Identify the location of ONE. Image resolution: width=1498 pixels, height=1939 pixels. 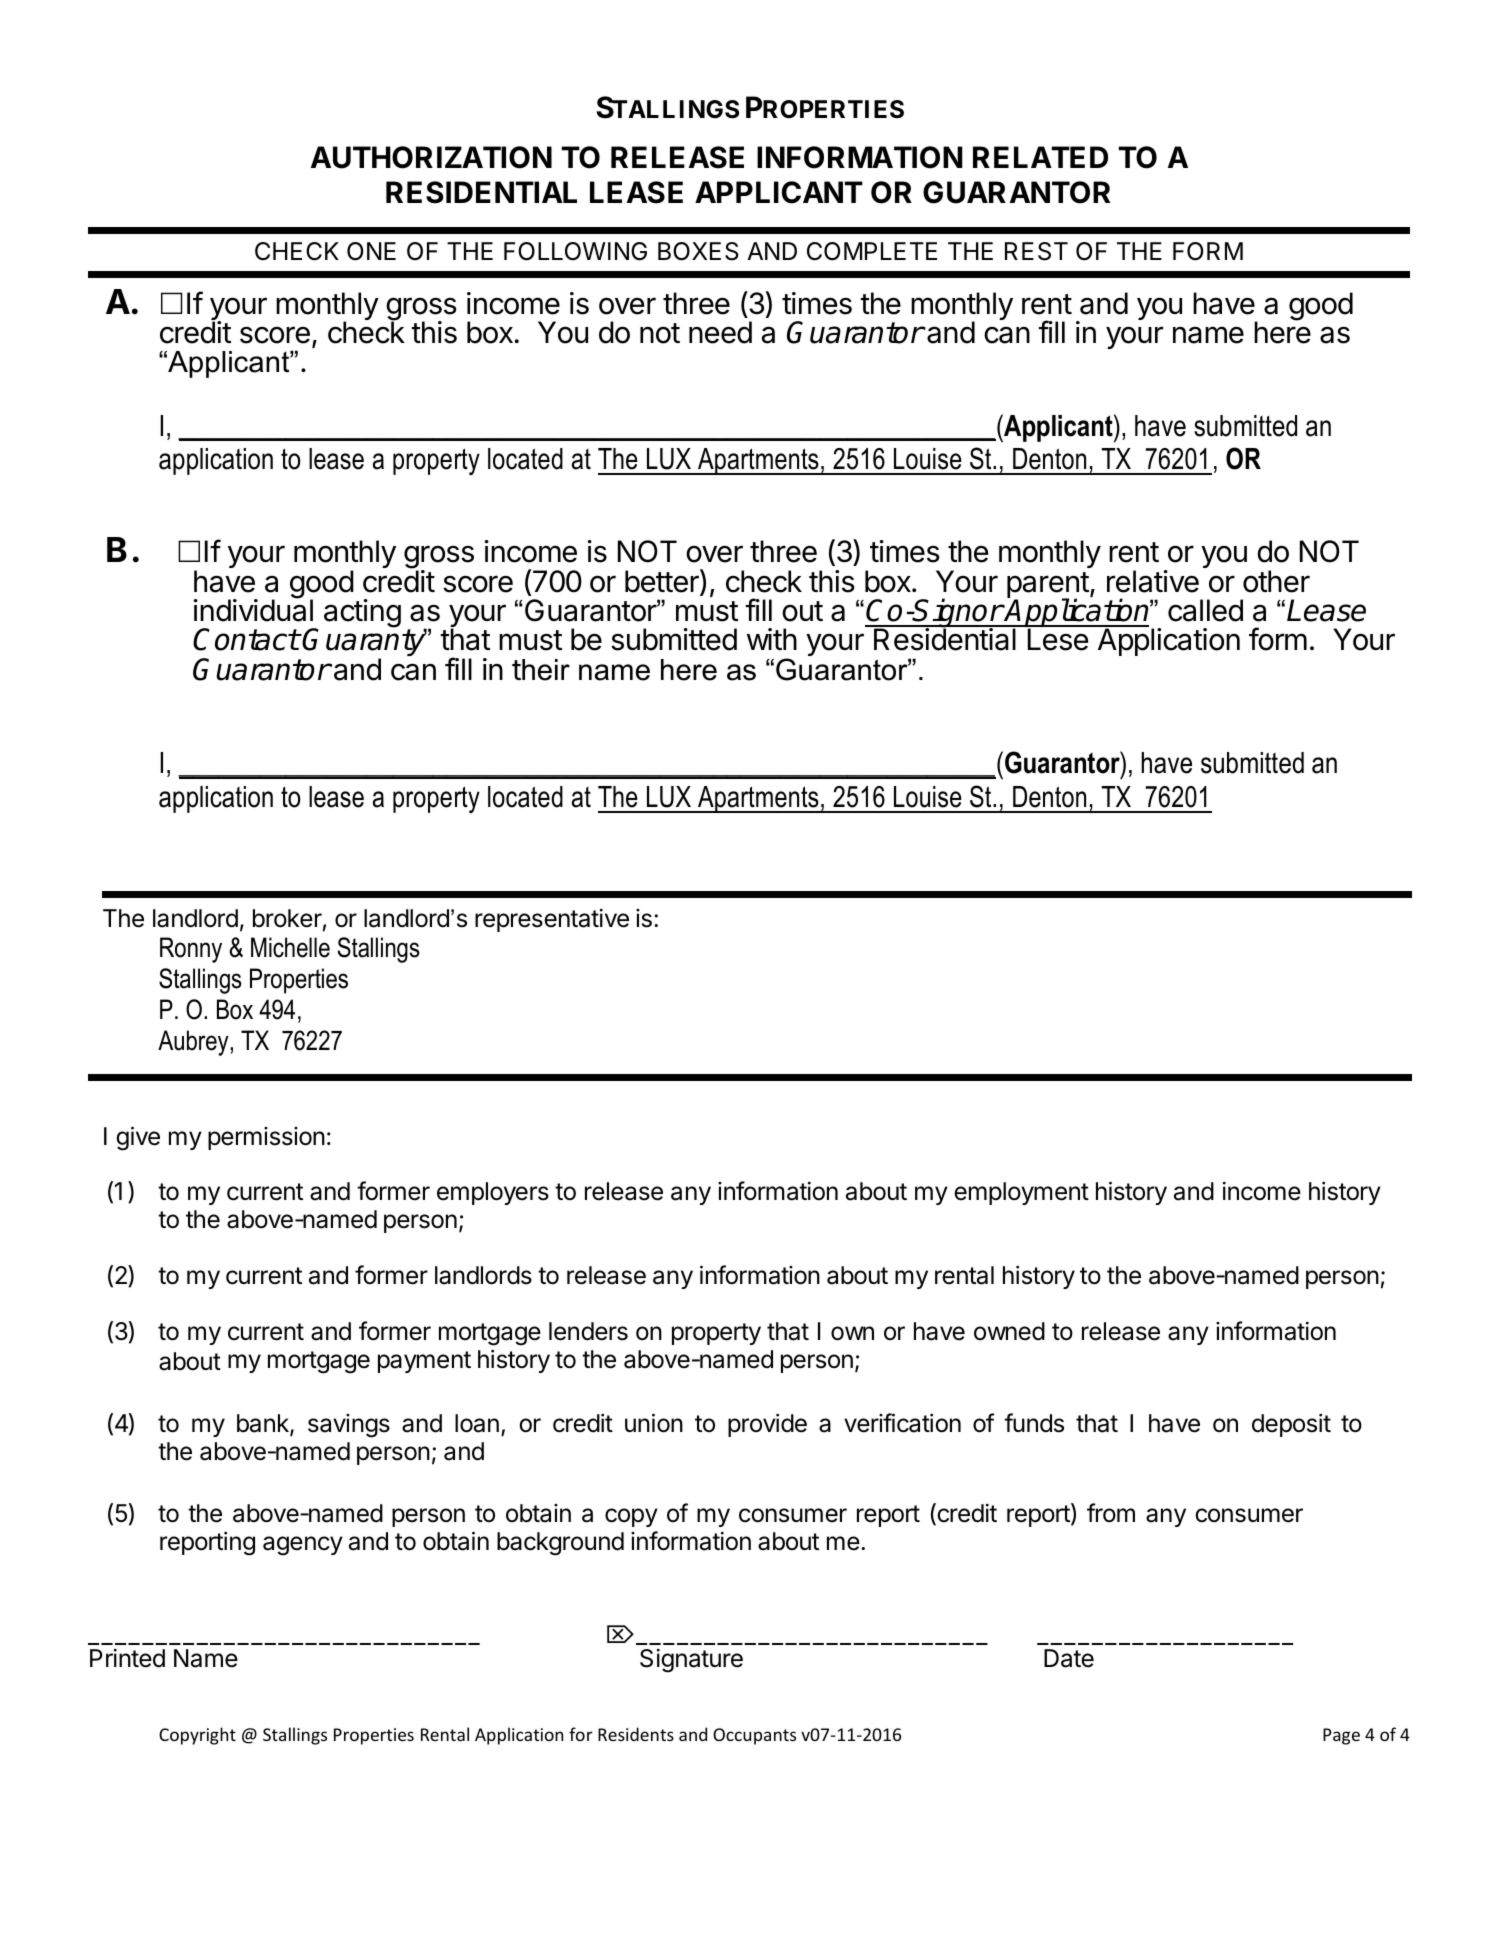
(371, 251).
